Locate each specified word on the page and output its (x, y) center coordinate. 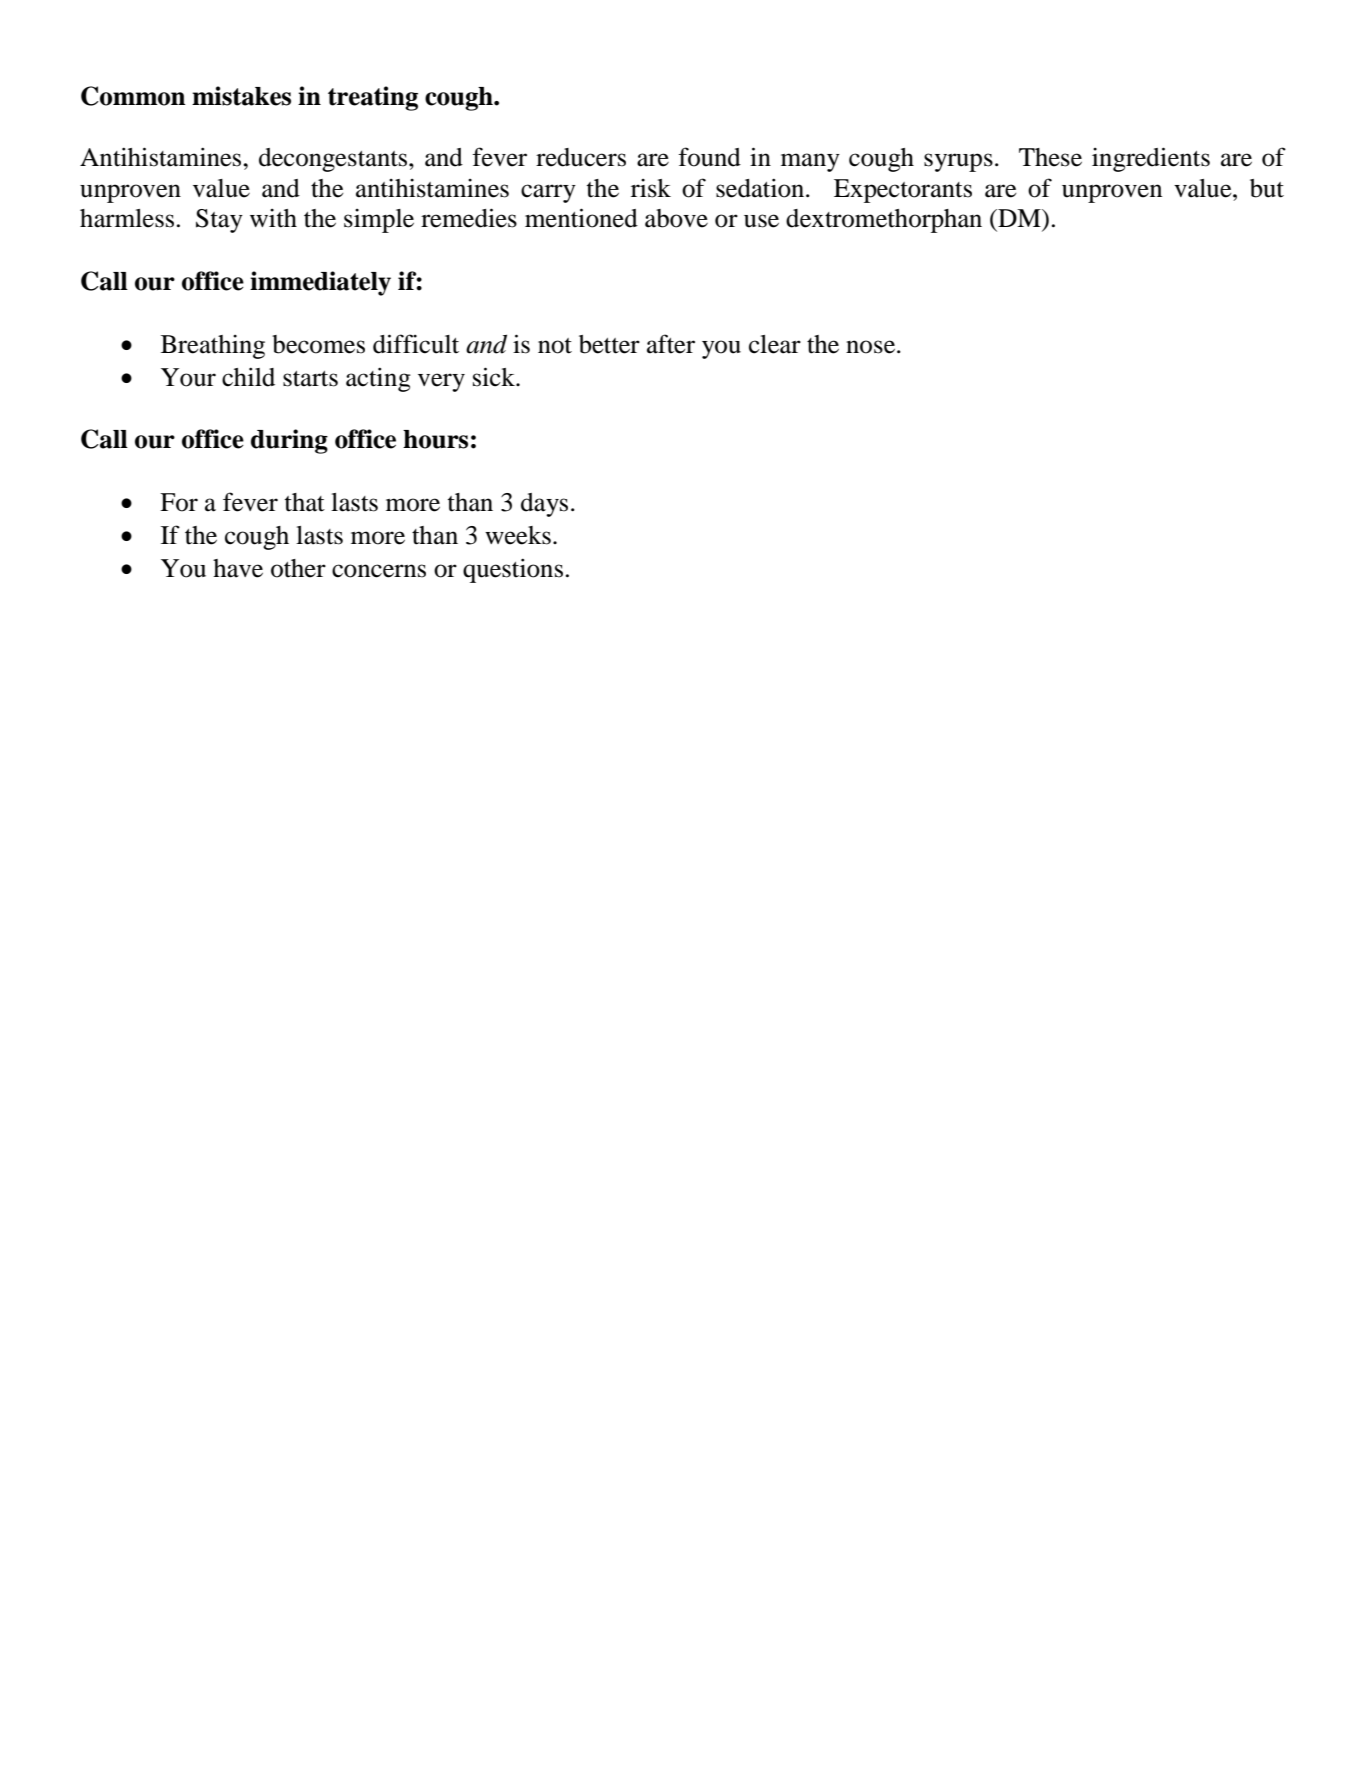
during (289, 441)
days (544, 505)
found (709, 157)
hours (435, 439)
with (273, 218)
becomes (318, 344)
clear (775, 344)
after (671, 344)
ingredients (1151, 159)
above (676, 218)
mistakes (241, 96)
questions (513, 570)
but (1267, 188)
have (238, 568)
